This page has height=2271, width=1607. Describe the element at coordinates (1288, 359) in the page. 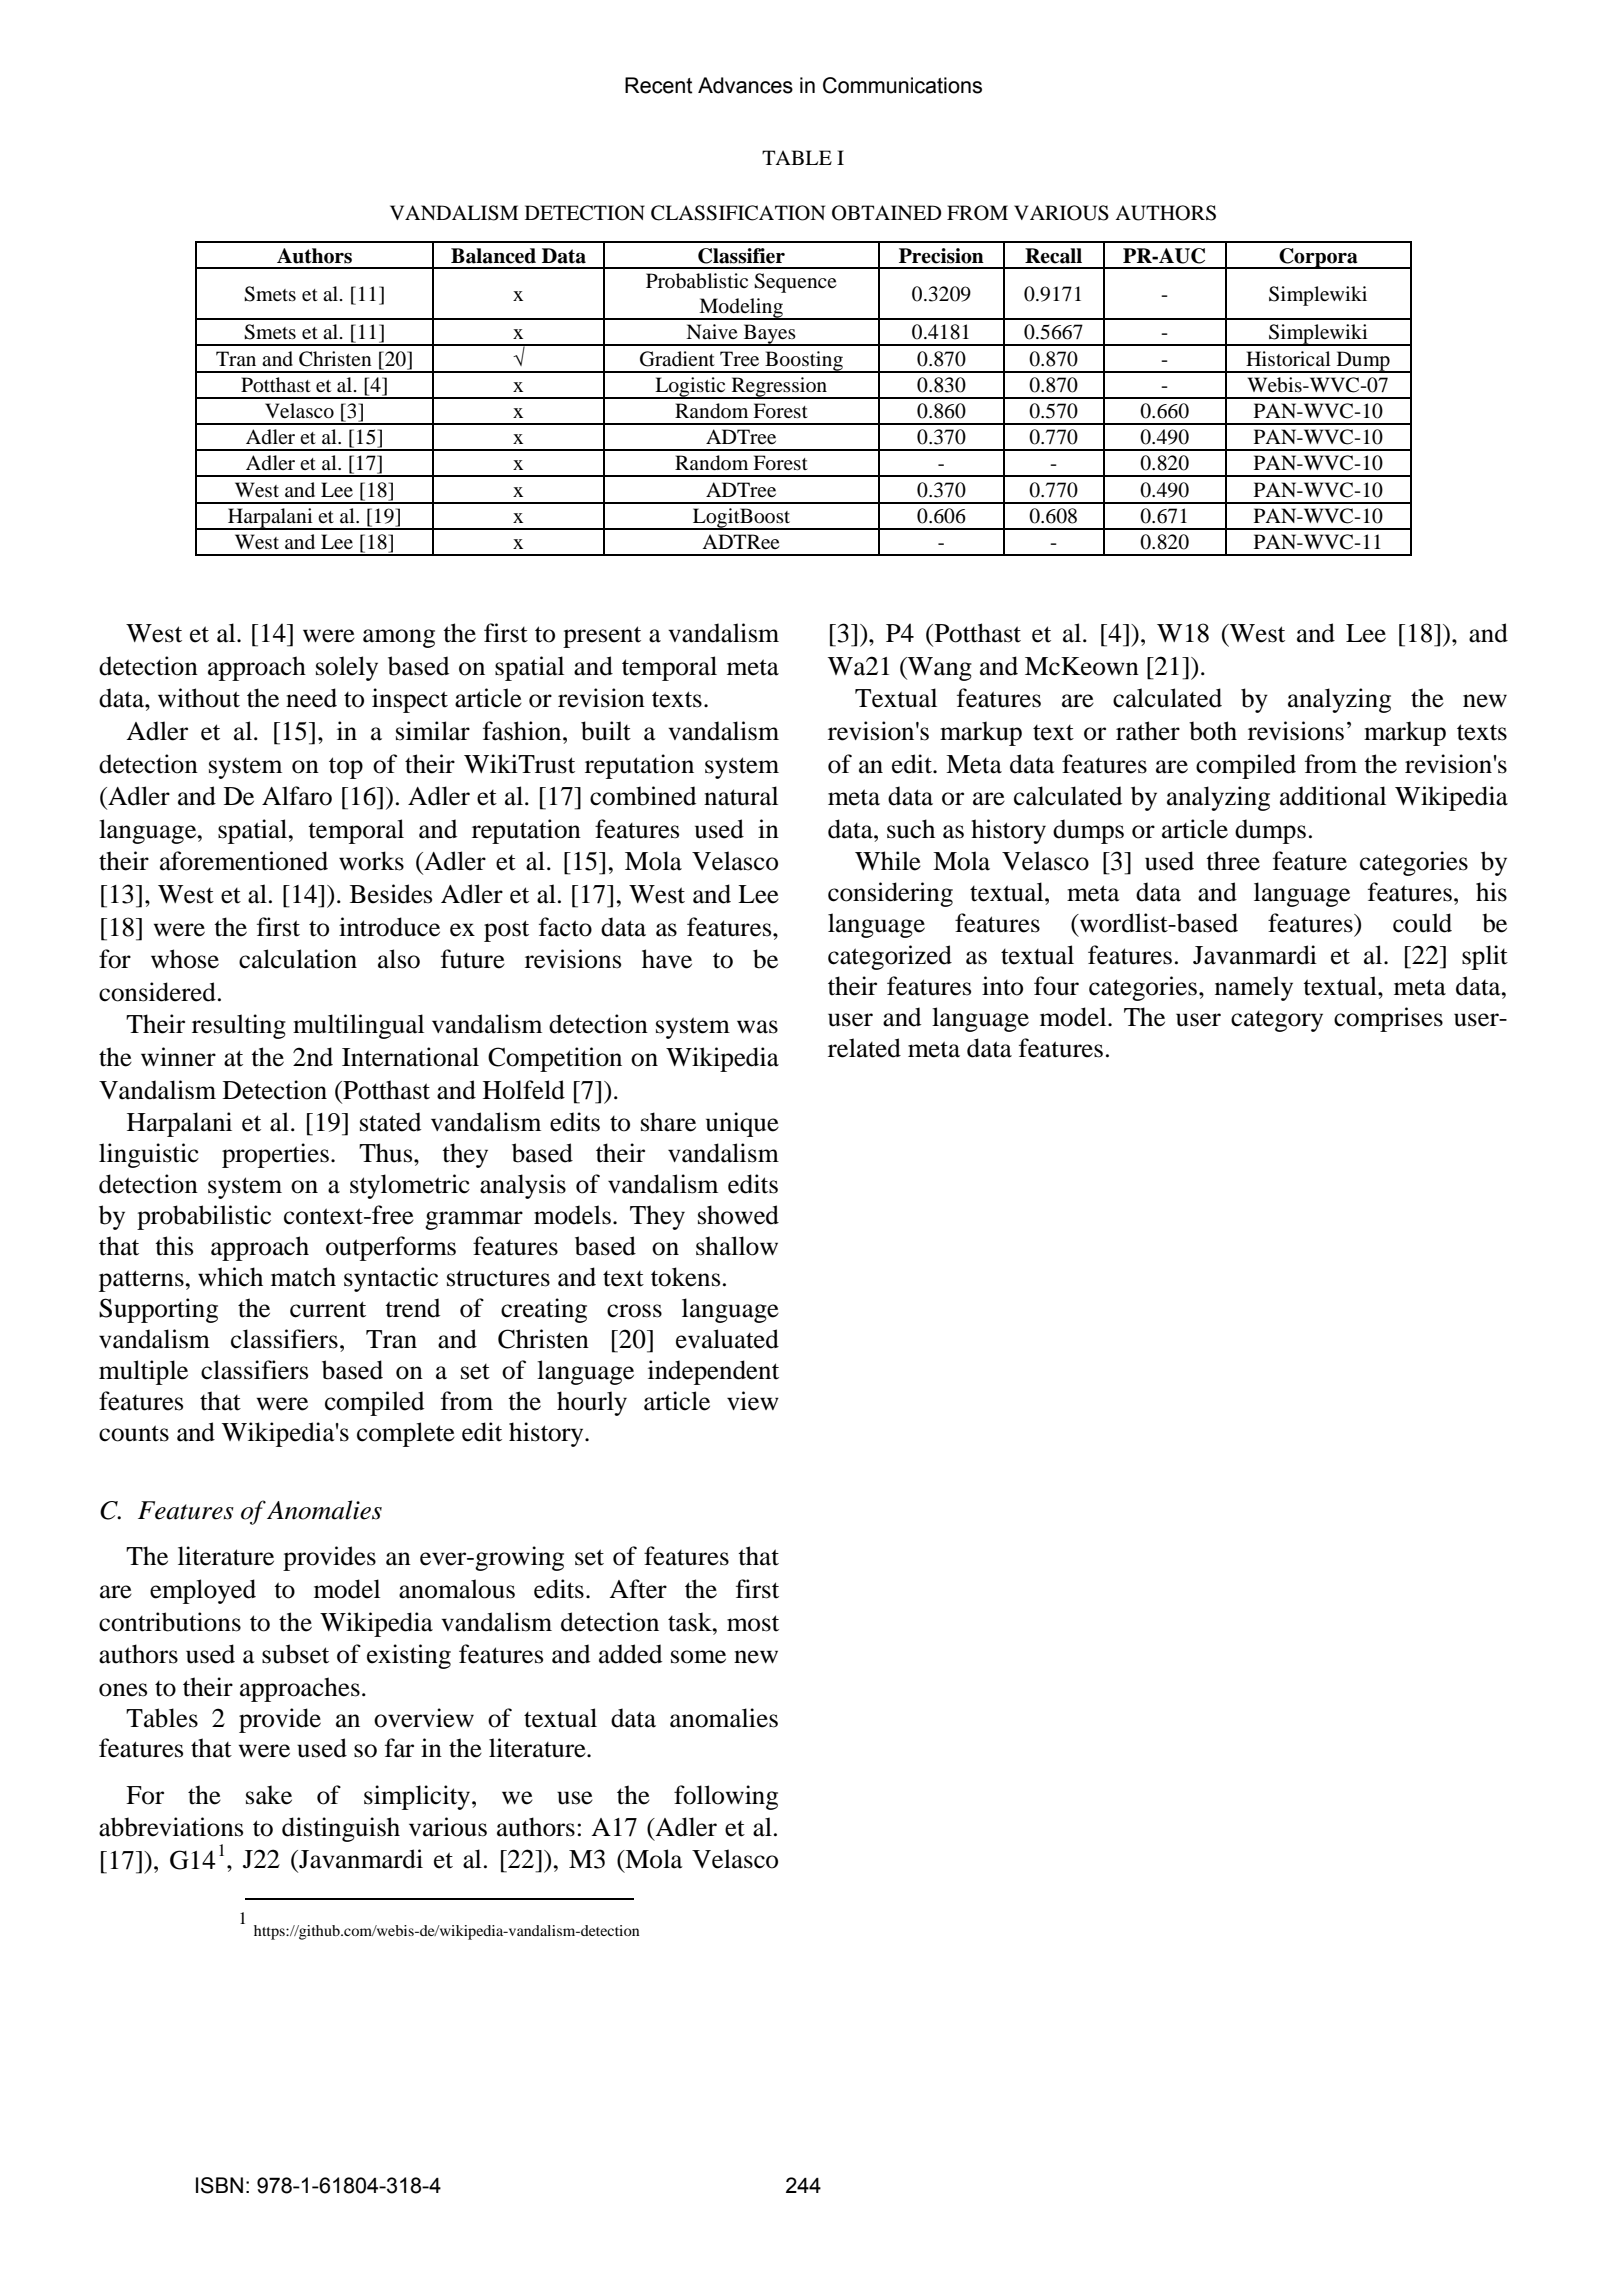

I see `Historical` at that location.
